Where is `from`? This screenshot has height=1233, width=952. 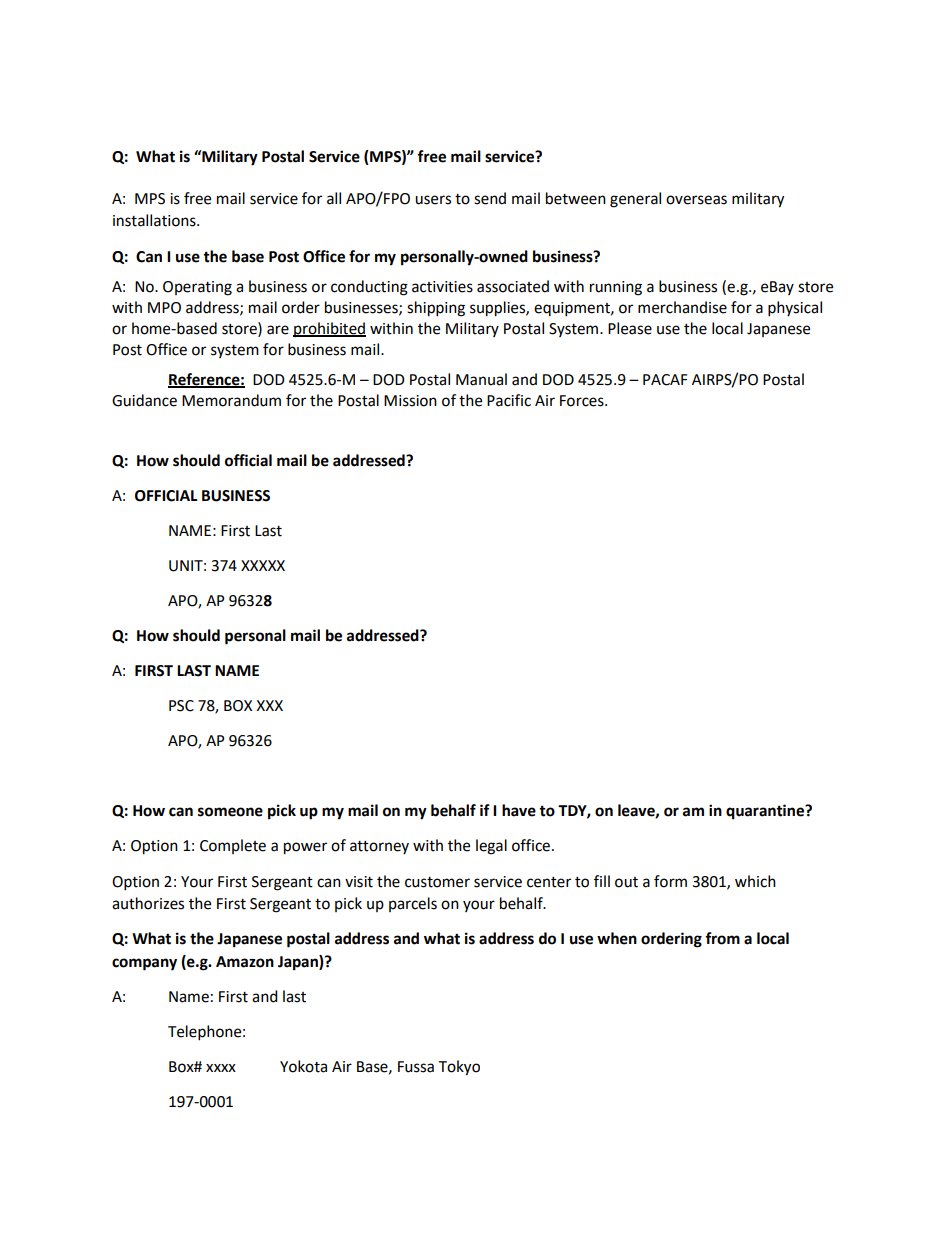
from is located at coordinates (722, 938).
